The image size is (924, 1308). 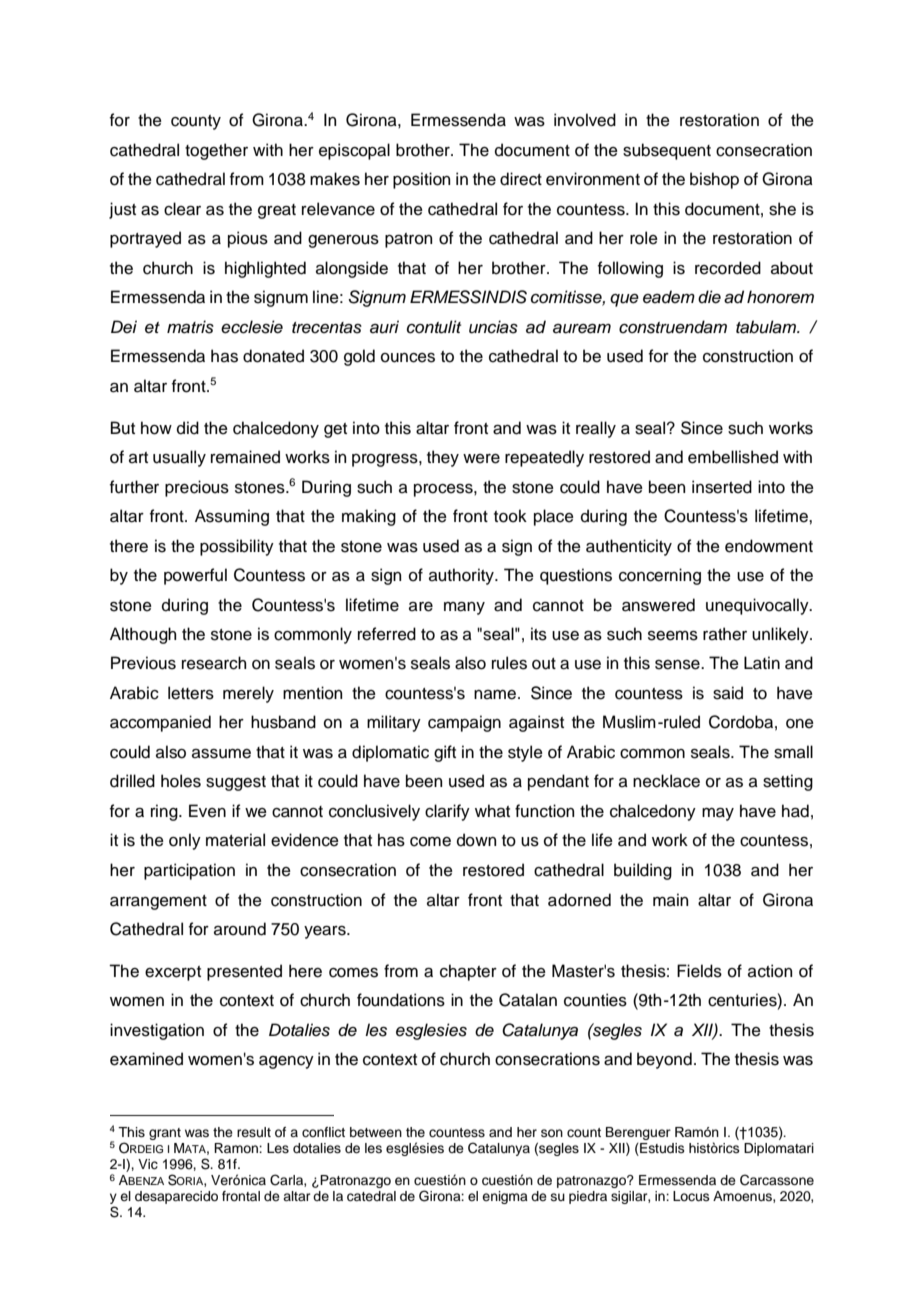 I want to click on subsequent, so click(x=667, y=151).
